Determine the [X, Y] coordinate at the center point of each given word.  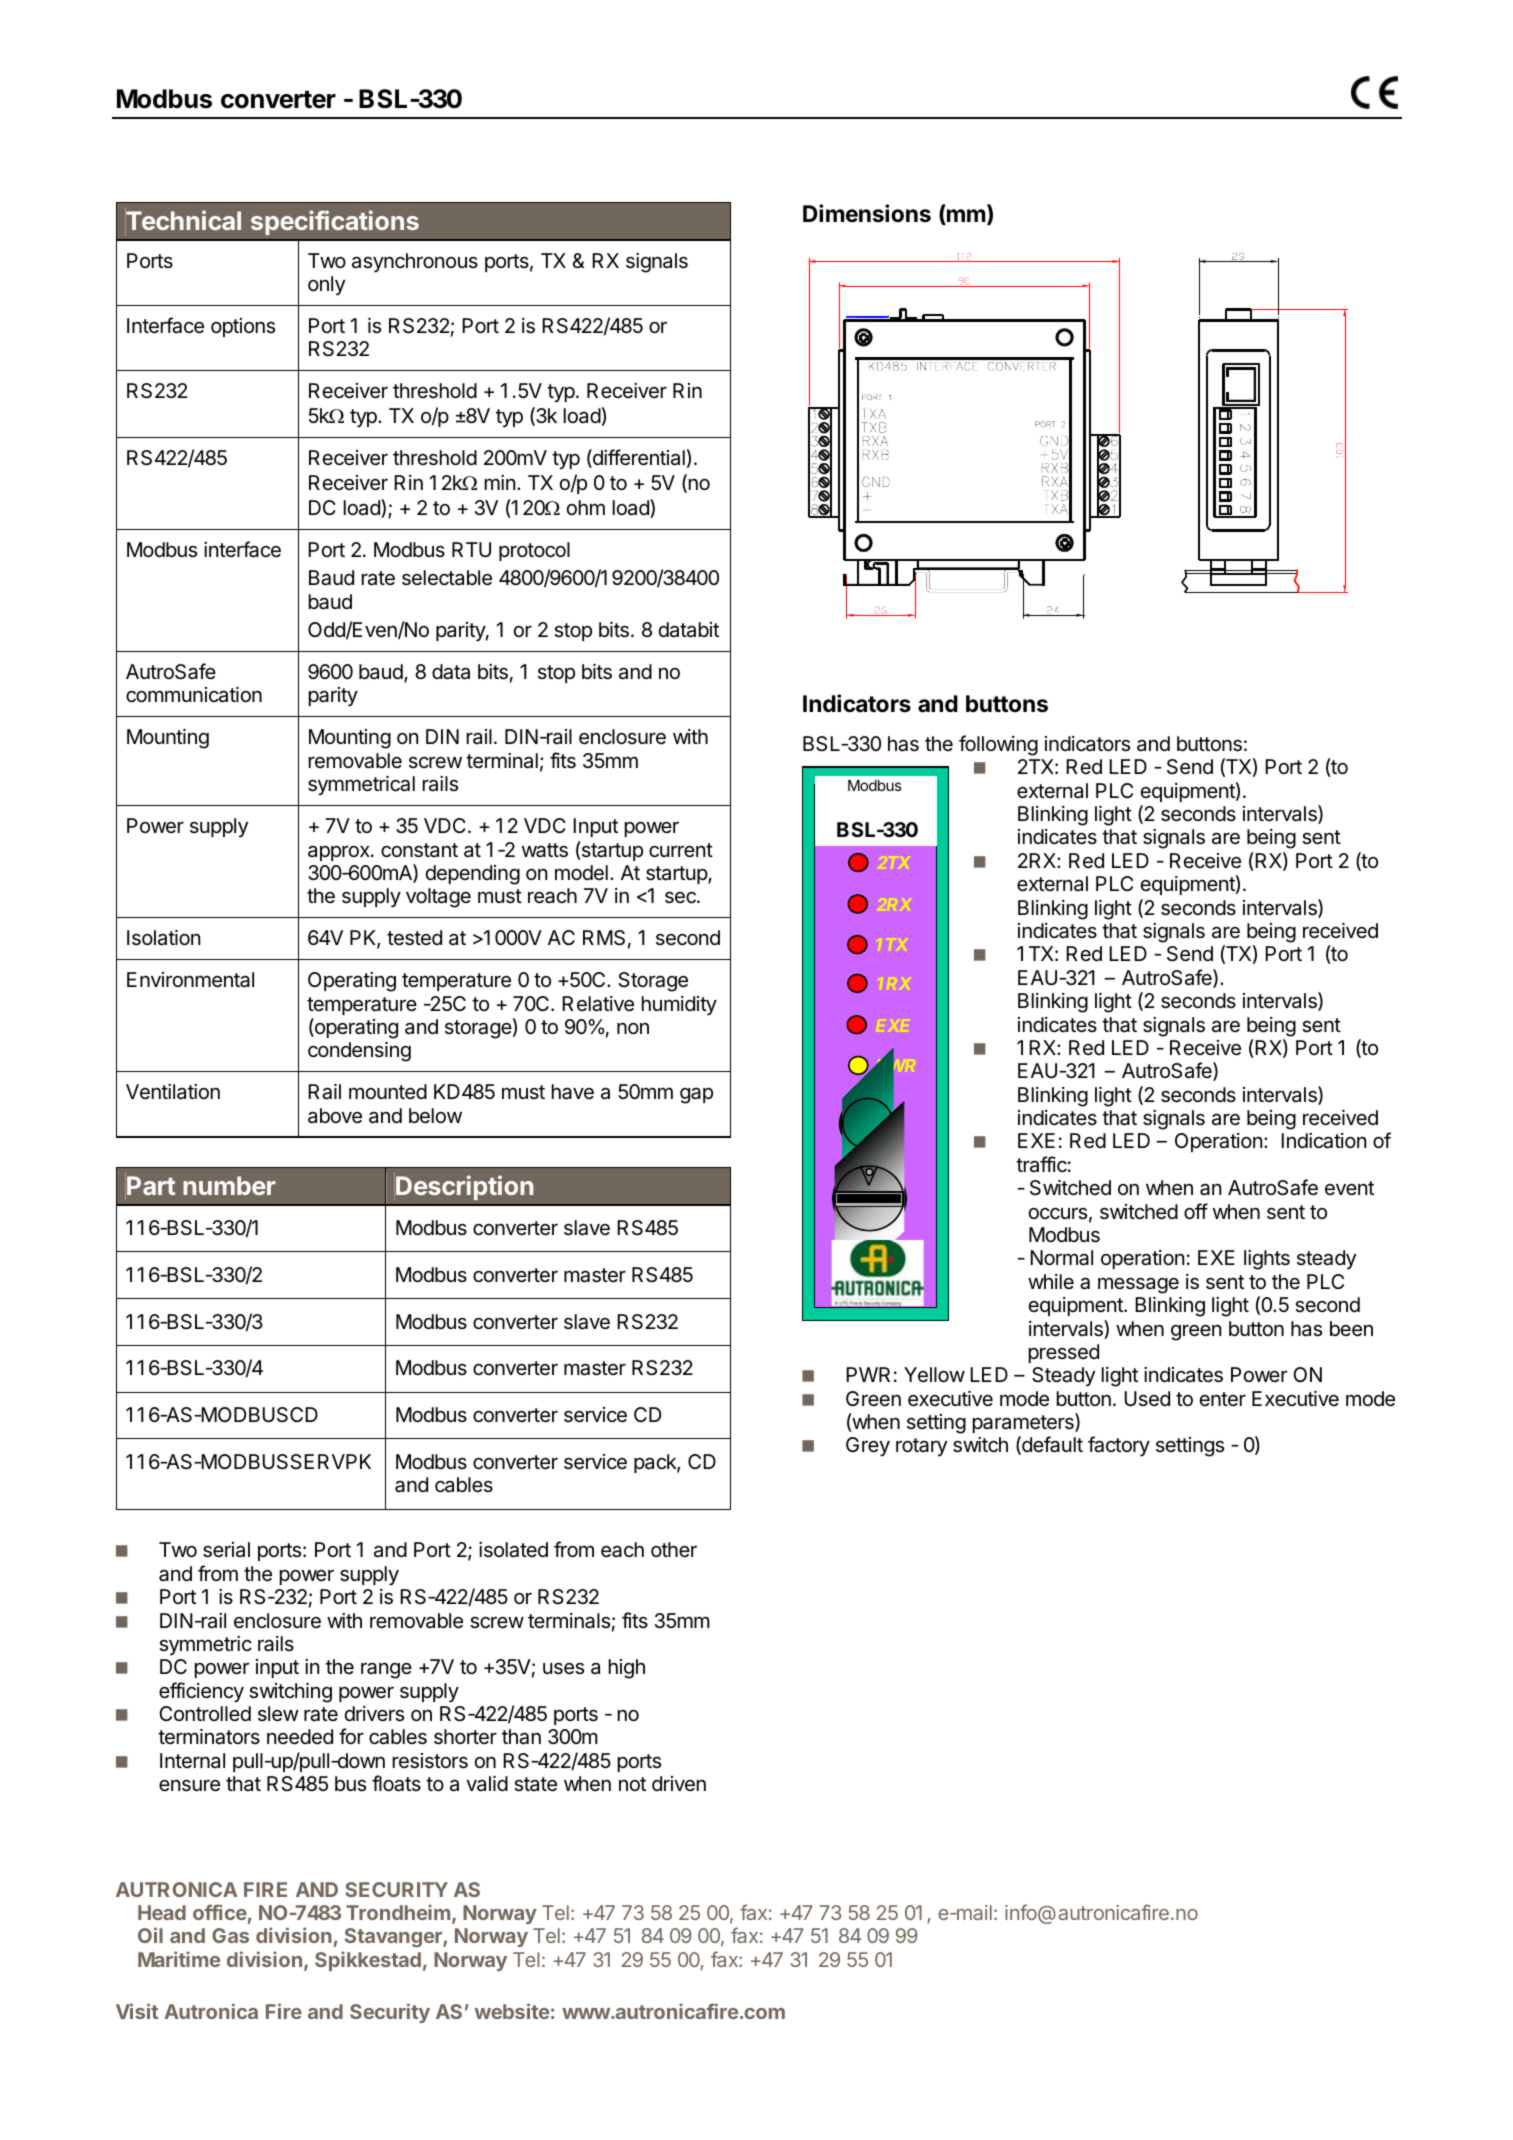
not [632, 1784]
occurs [1058, 1213]
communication [194, 695]
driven [679, 1784]
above [335, 1116]
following [998, 745]
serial [226, 1550]
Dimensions [867, 213]
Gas [230, 1935]
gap [696, 1096]
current [681, 850]
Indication [1323, 1141]
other [674, 1549]
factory [1119, 1446]
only [326, 285]
